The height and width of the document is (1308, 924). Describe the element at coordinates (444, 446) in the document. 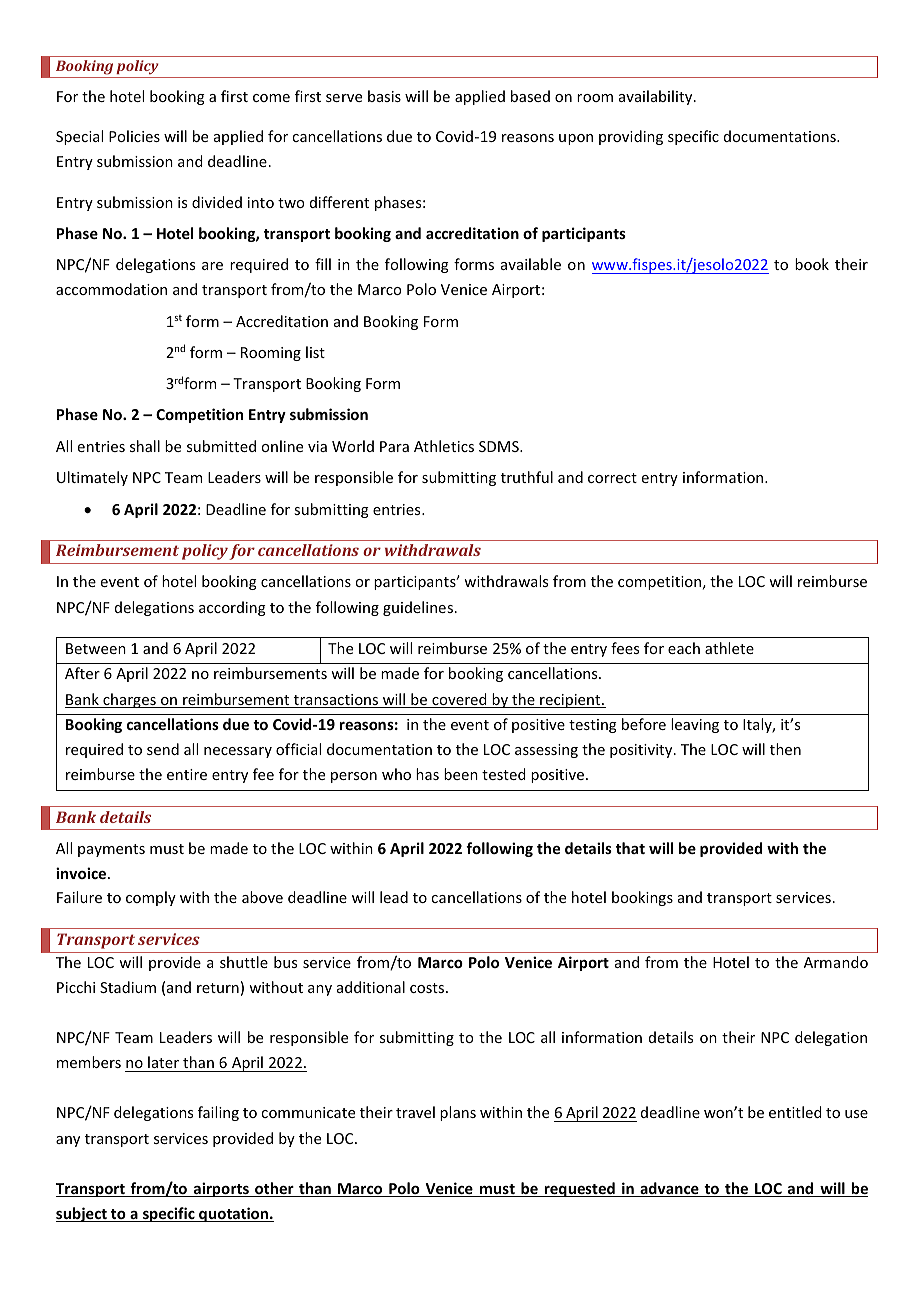

I see `Athletics` at that location.
